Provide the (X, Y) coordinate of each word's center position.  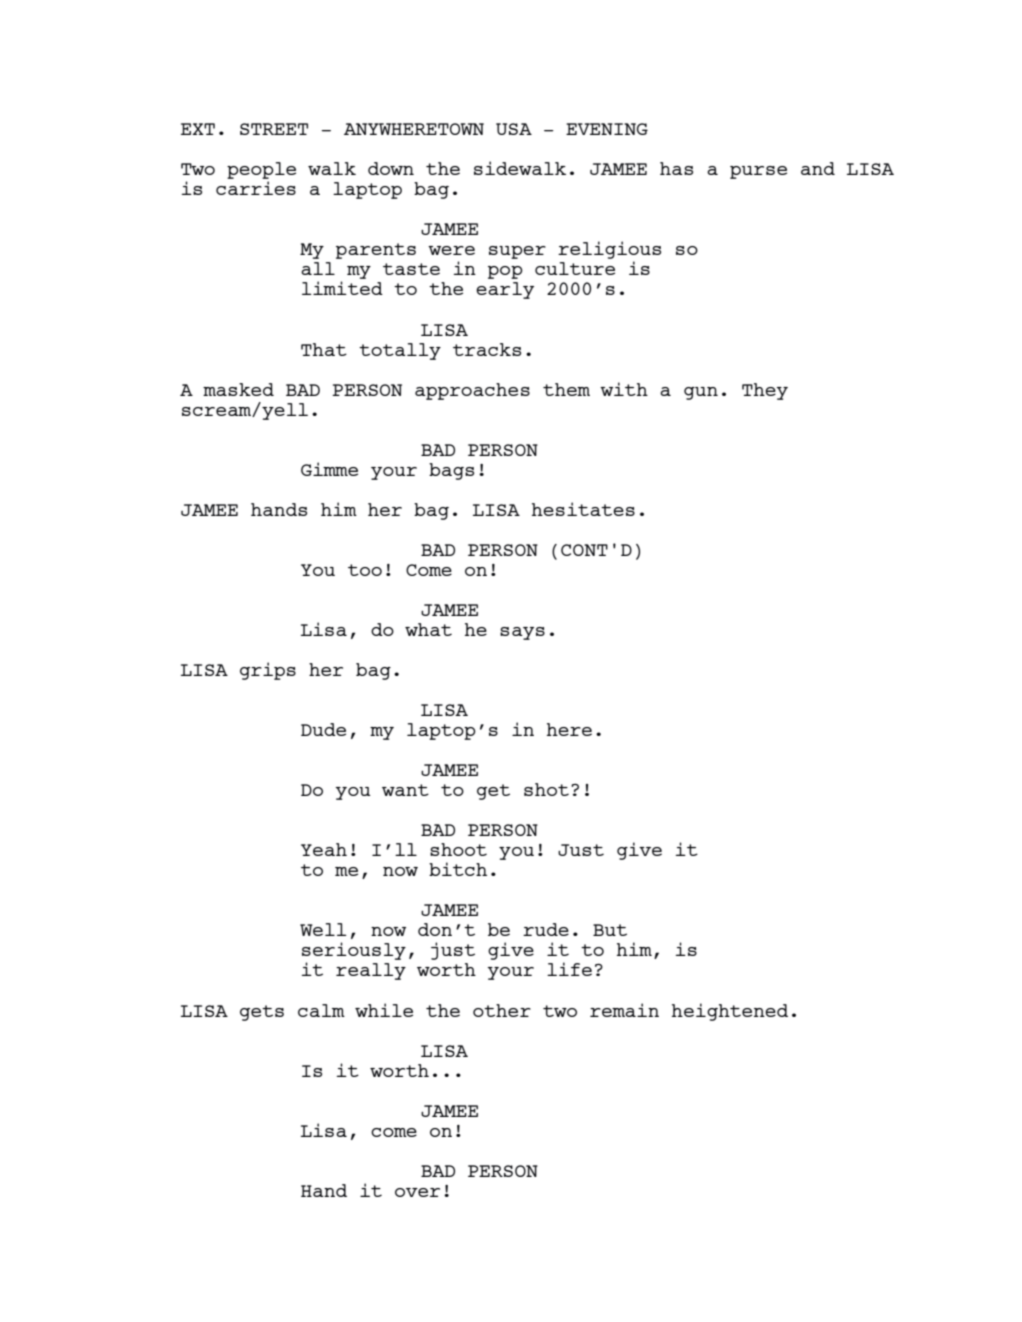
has (676, 168)
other (502, 1010)
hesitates (583, 509)
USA (514, 129)
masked (238, 389)
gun (701, 393)
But (610, 930)
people (261, 172)
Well (323, 929)
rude (546, 929)
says (522, 633)
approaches (472, 391)
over (417, 1192)
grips (268, 671)
